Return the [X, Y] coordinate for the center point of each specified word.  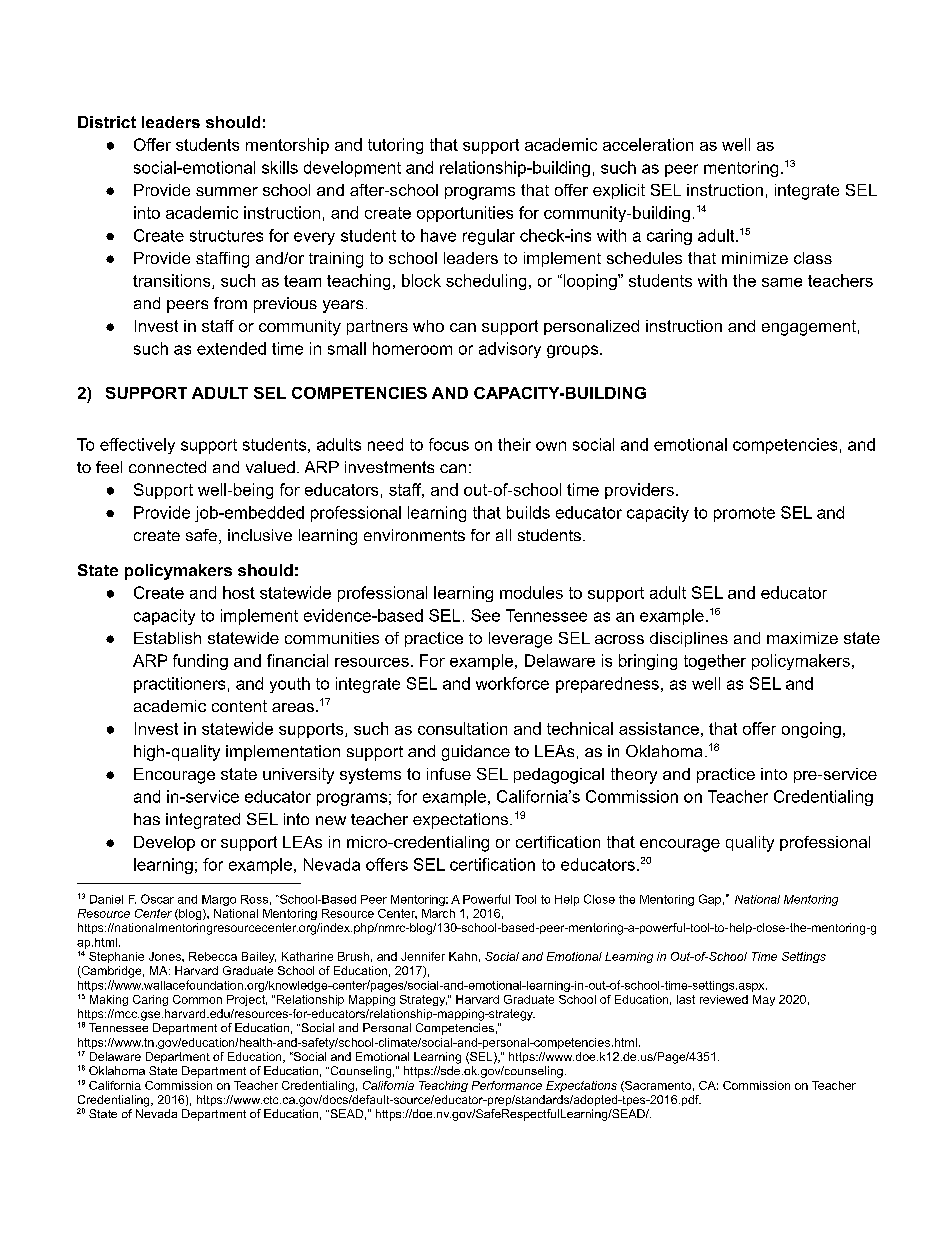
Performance [507, 1085]
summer [227, 191]
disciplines [689, 639]
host [239, 592]
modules [531, 592]
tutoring [395, 146]
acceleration [648, 144]
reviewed [724, 999]
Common [197, 999]
